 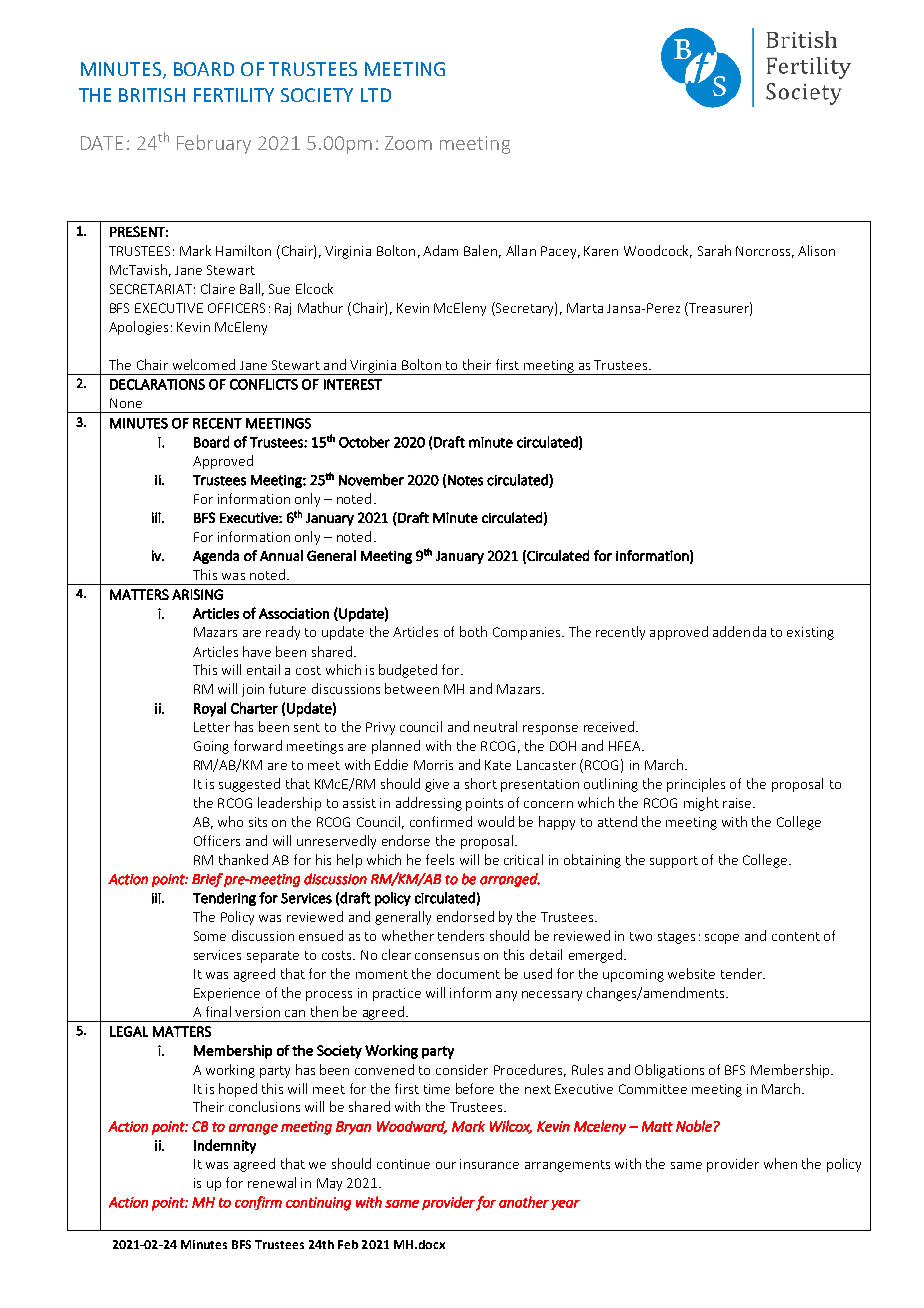 What do you see at coordinates (216, 557) in the image?
I see `Agenda` at bounding box center [216, 557].
